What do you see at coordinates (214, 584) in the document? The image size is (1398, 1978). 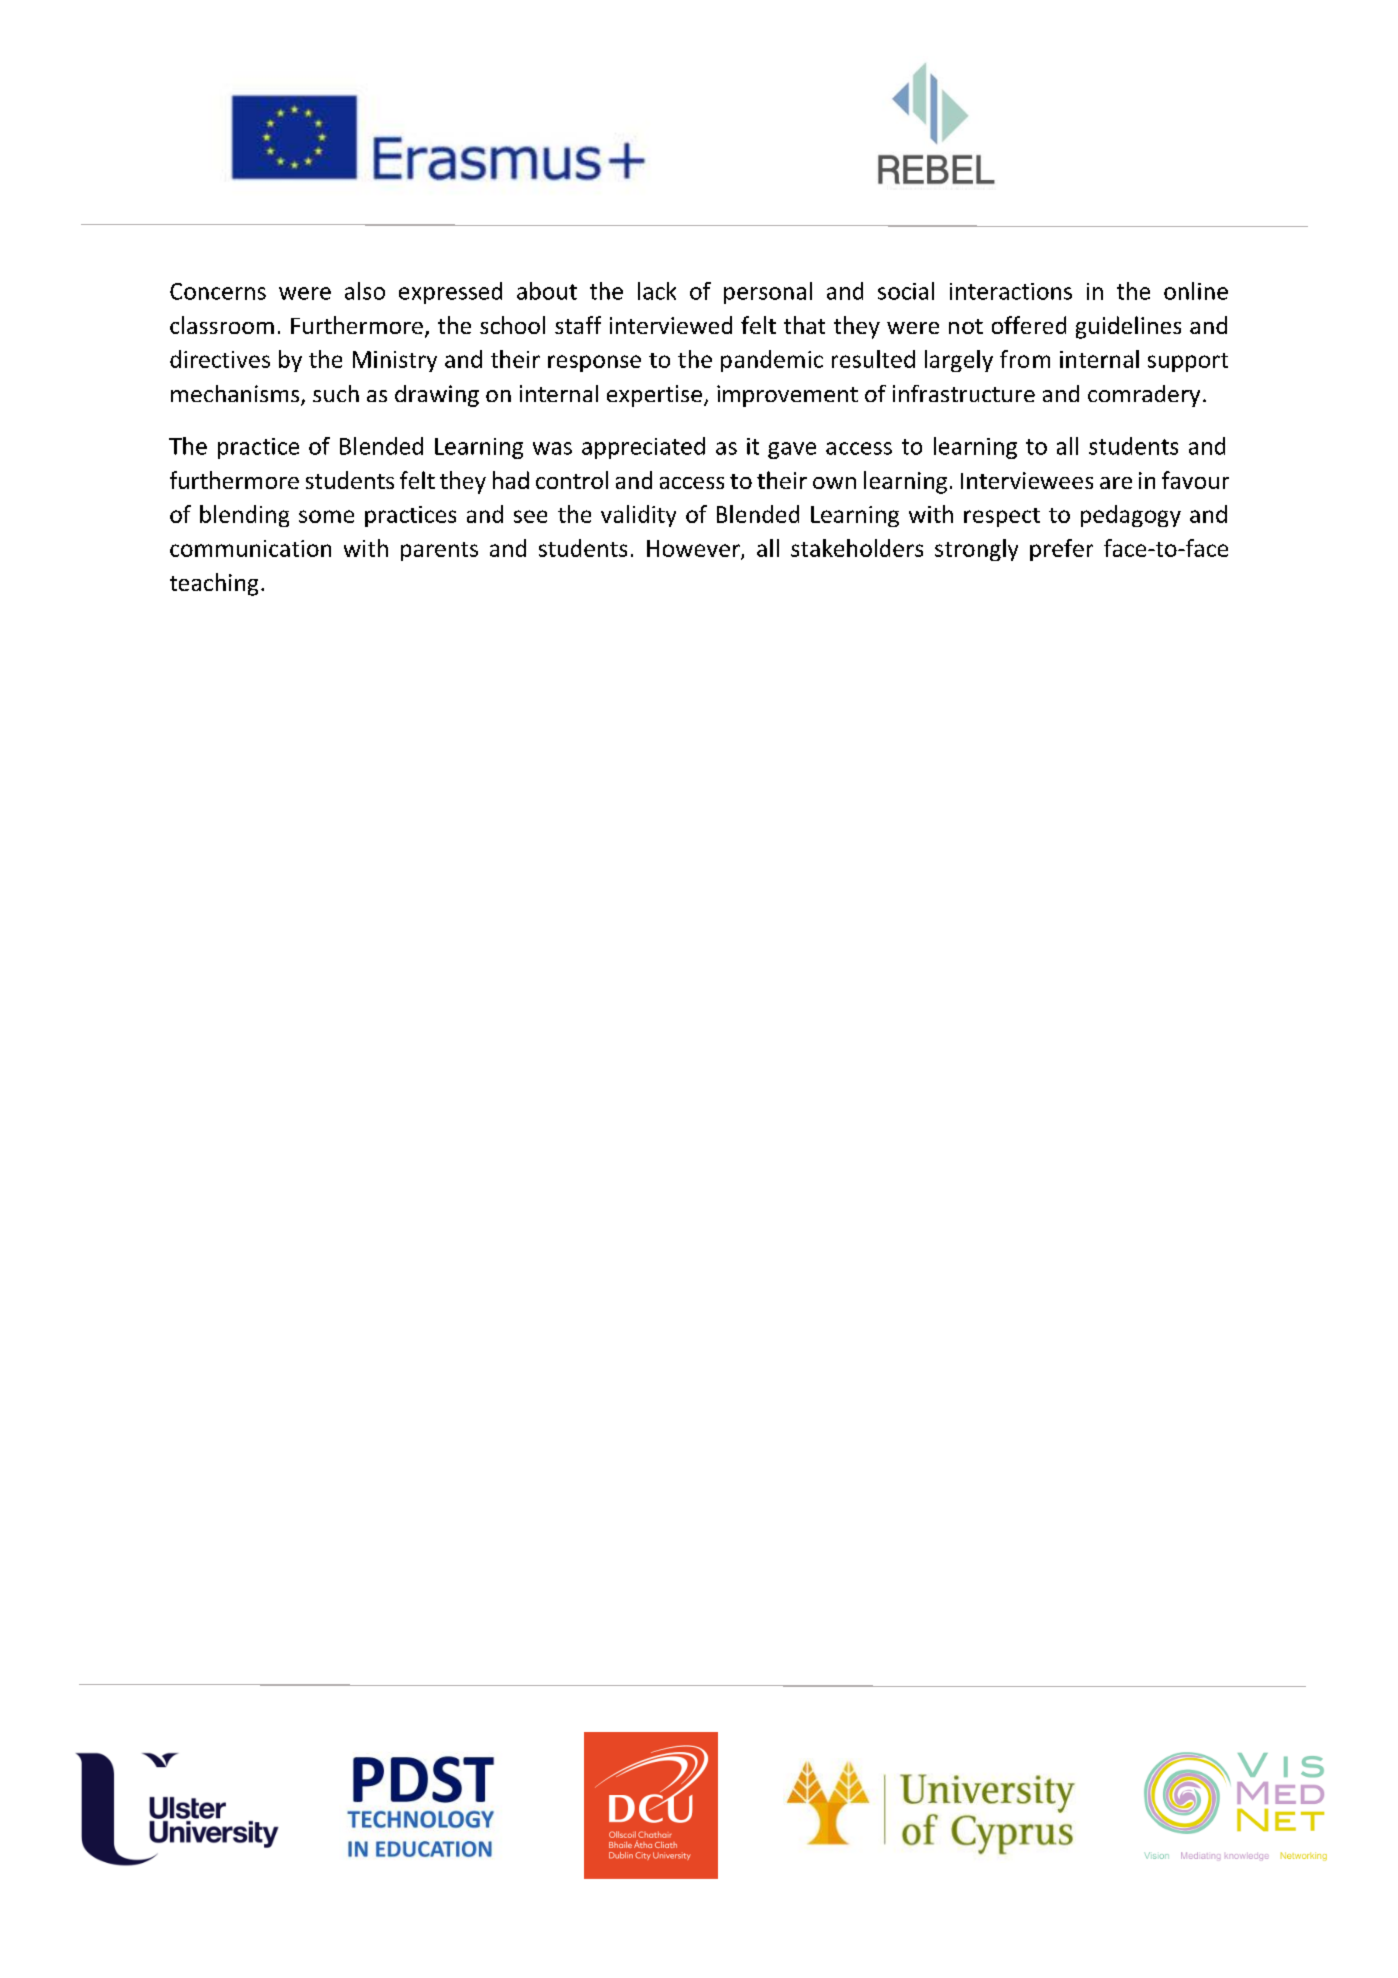 I see `teaching` at bounding box center [214, 584].
